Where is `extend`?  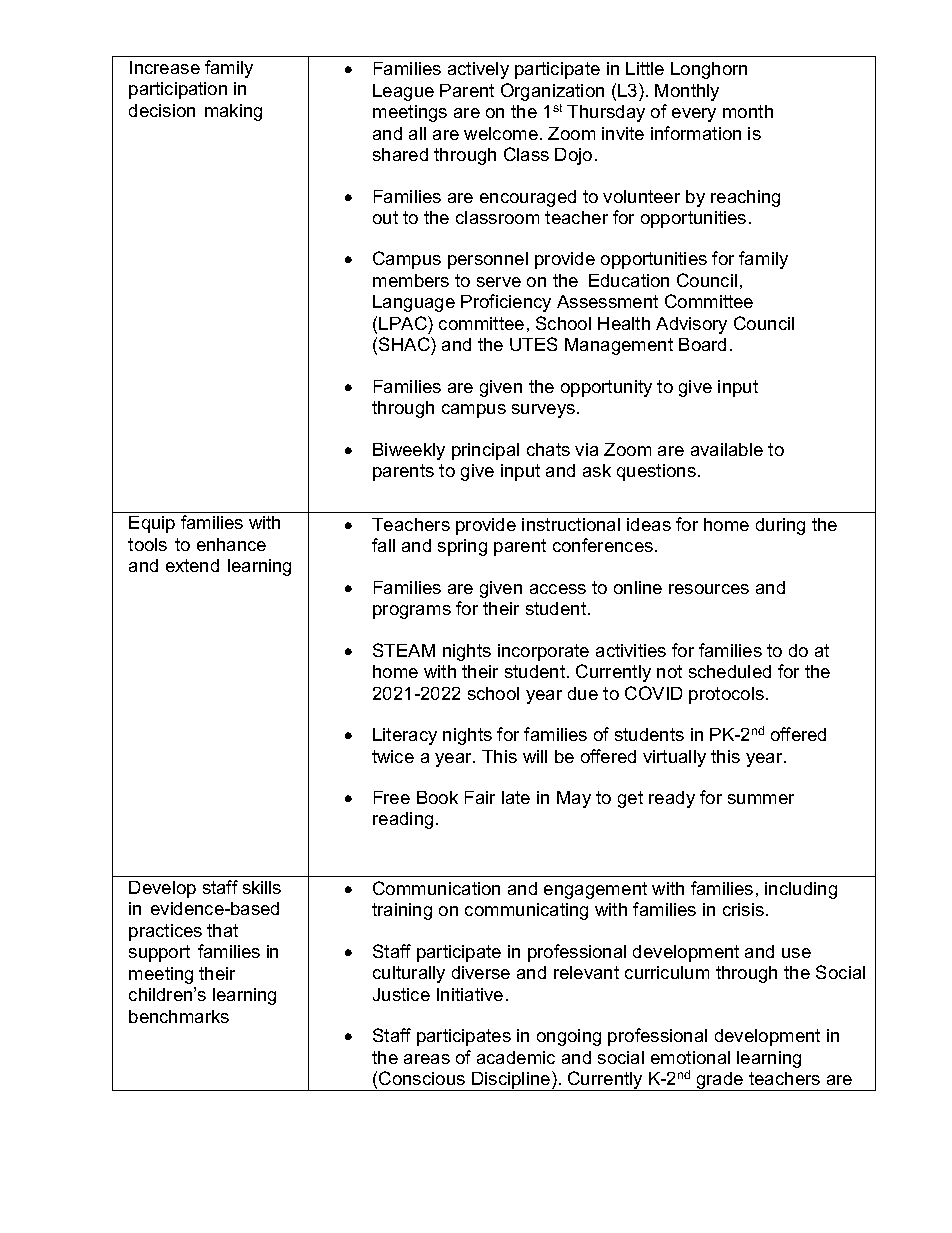 extend is located at coordinates (192, 565).
